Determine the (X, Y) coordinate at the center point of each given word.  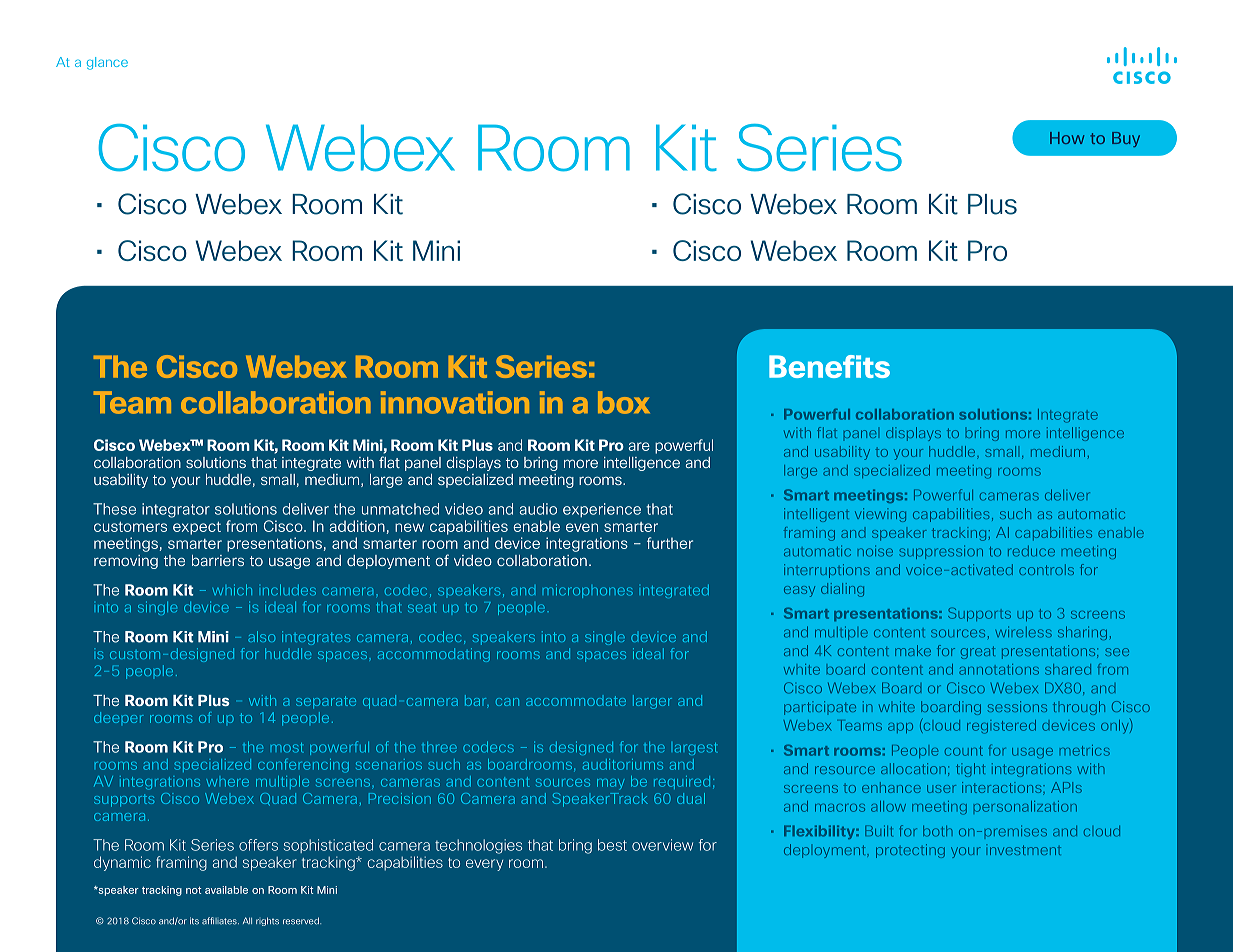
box (624, 402)
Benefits (829, 366)
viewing (880, 515)
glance (107, 63)
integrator (176, 510)
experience (602, 510)
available (226, 890)
